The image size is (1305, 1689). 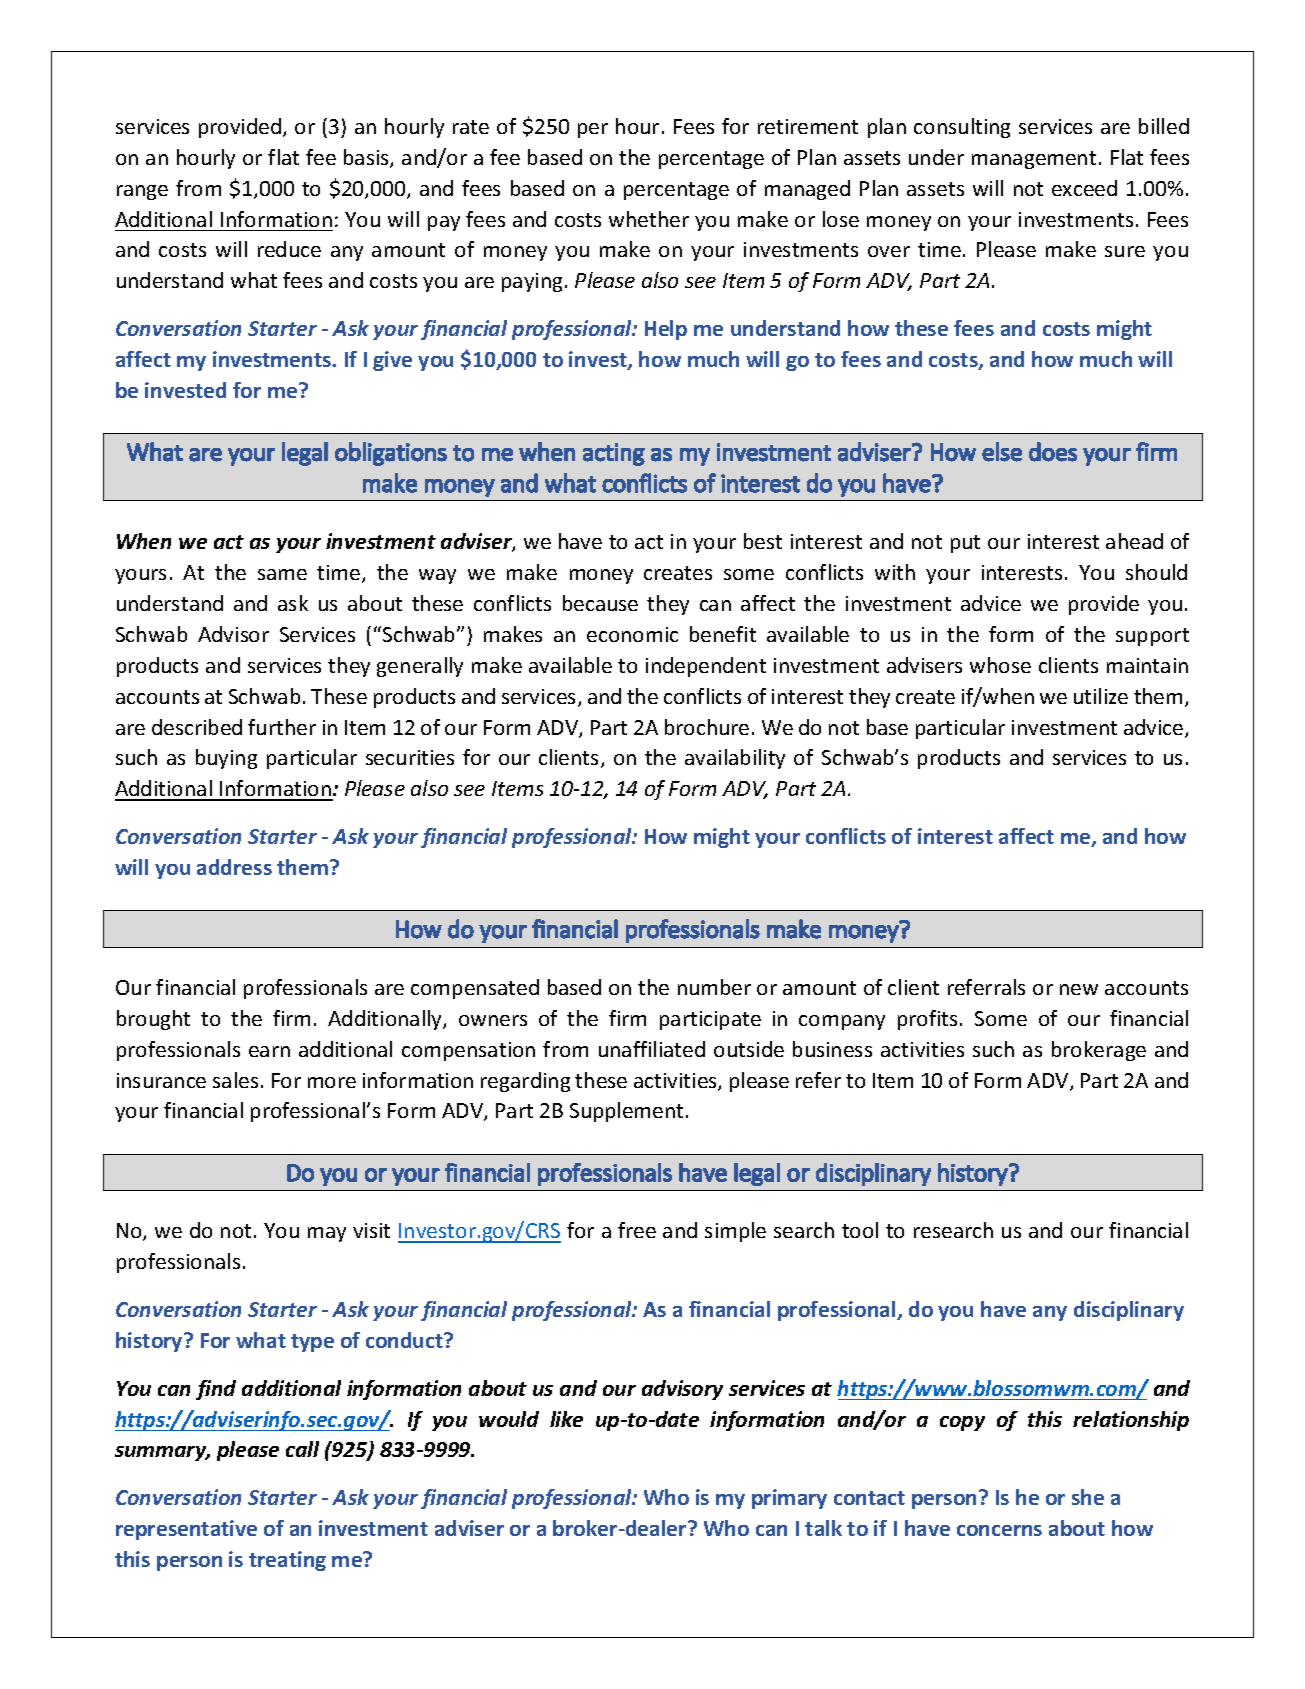 What do you see at coordinates (327, 1234) in the screenshot?
I see `may` at bounding box center [327, 1234].
